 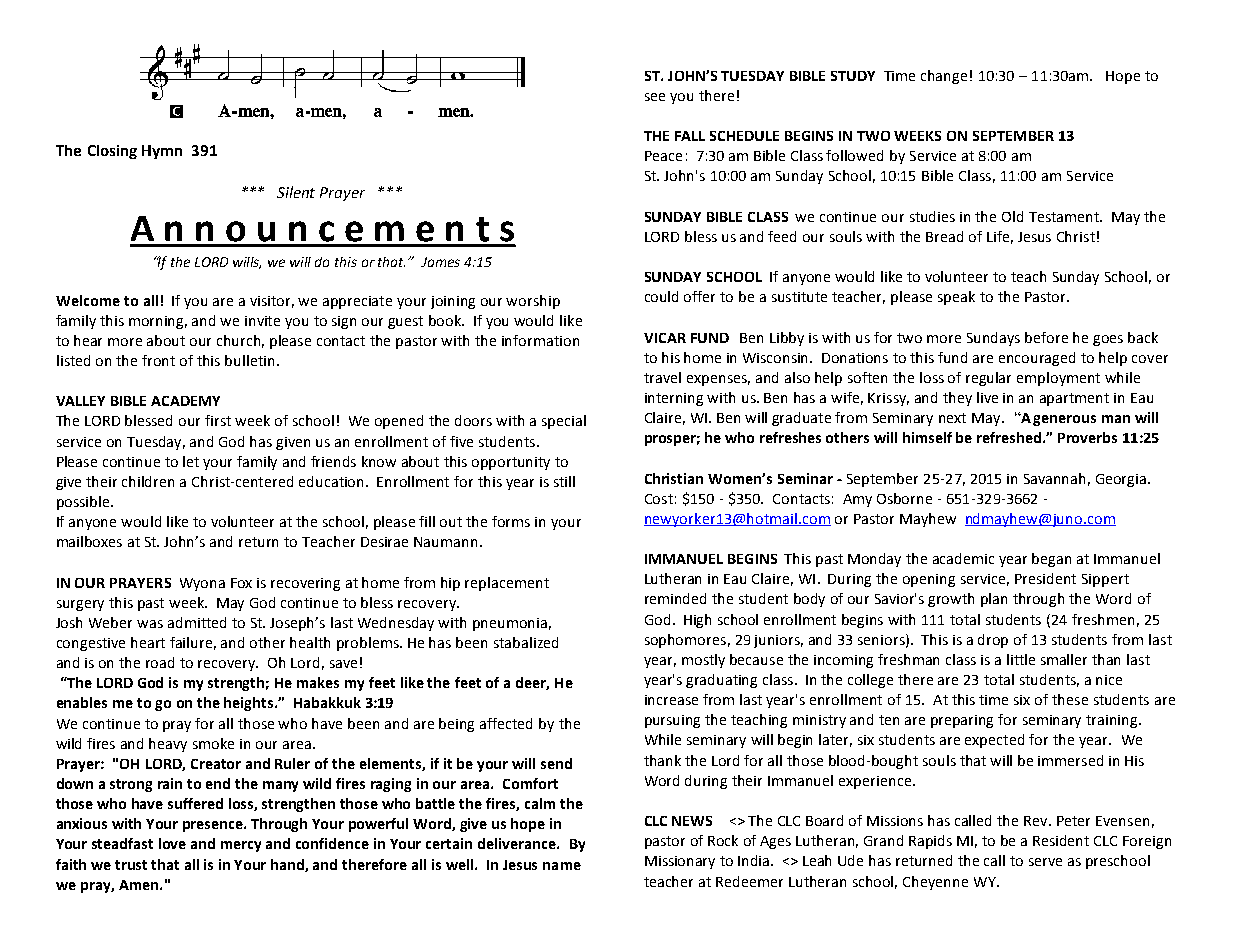 What do you see at coordinates (1037, 359) in the image?
I see `encouraged` at bounding box center [1037, 359].
